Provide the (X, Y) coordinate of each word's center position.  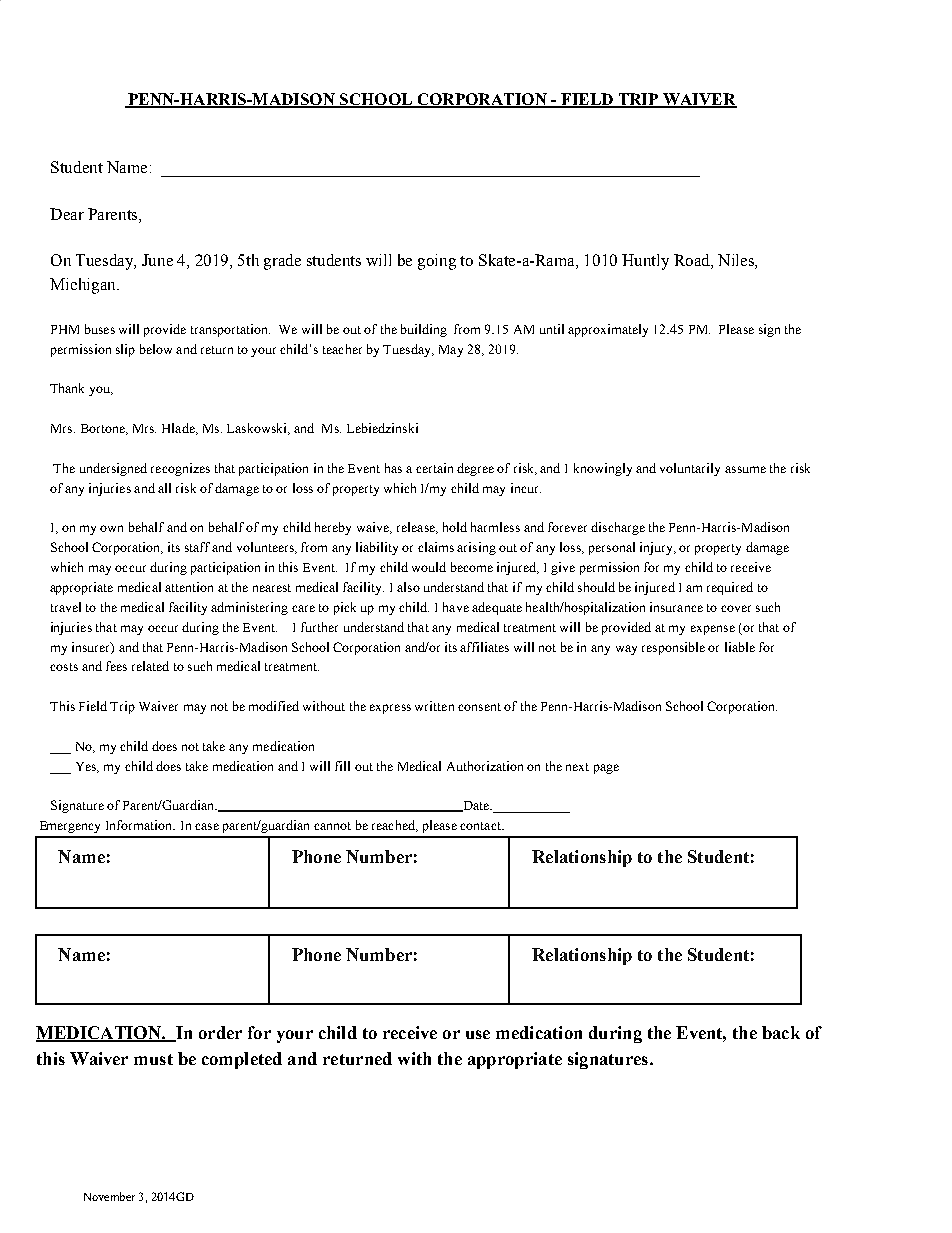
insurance (676, 607)
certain (434, 468)
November (109, 1196)
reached (394, 826)
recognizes (180, 469)
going (437, 262)
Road (693, 261)
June (157, 260)
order (220, 1032)
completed (242, 1060)
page (606, 769)
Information (140, 825)
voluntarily (690, 469)
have (456, 607)
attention (189, 587)
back (781, 1032)
